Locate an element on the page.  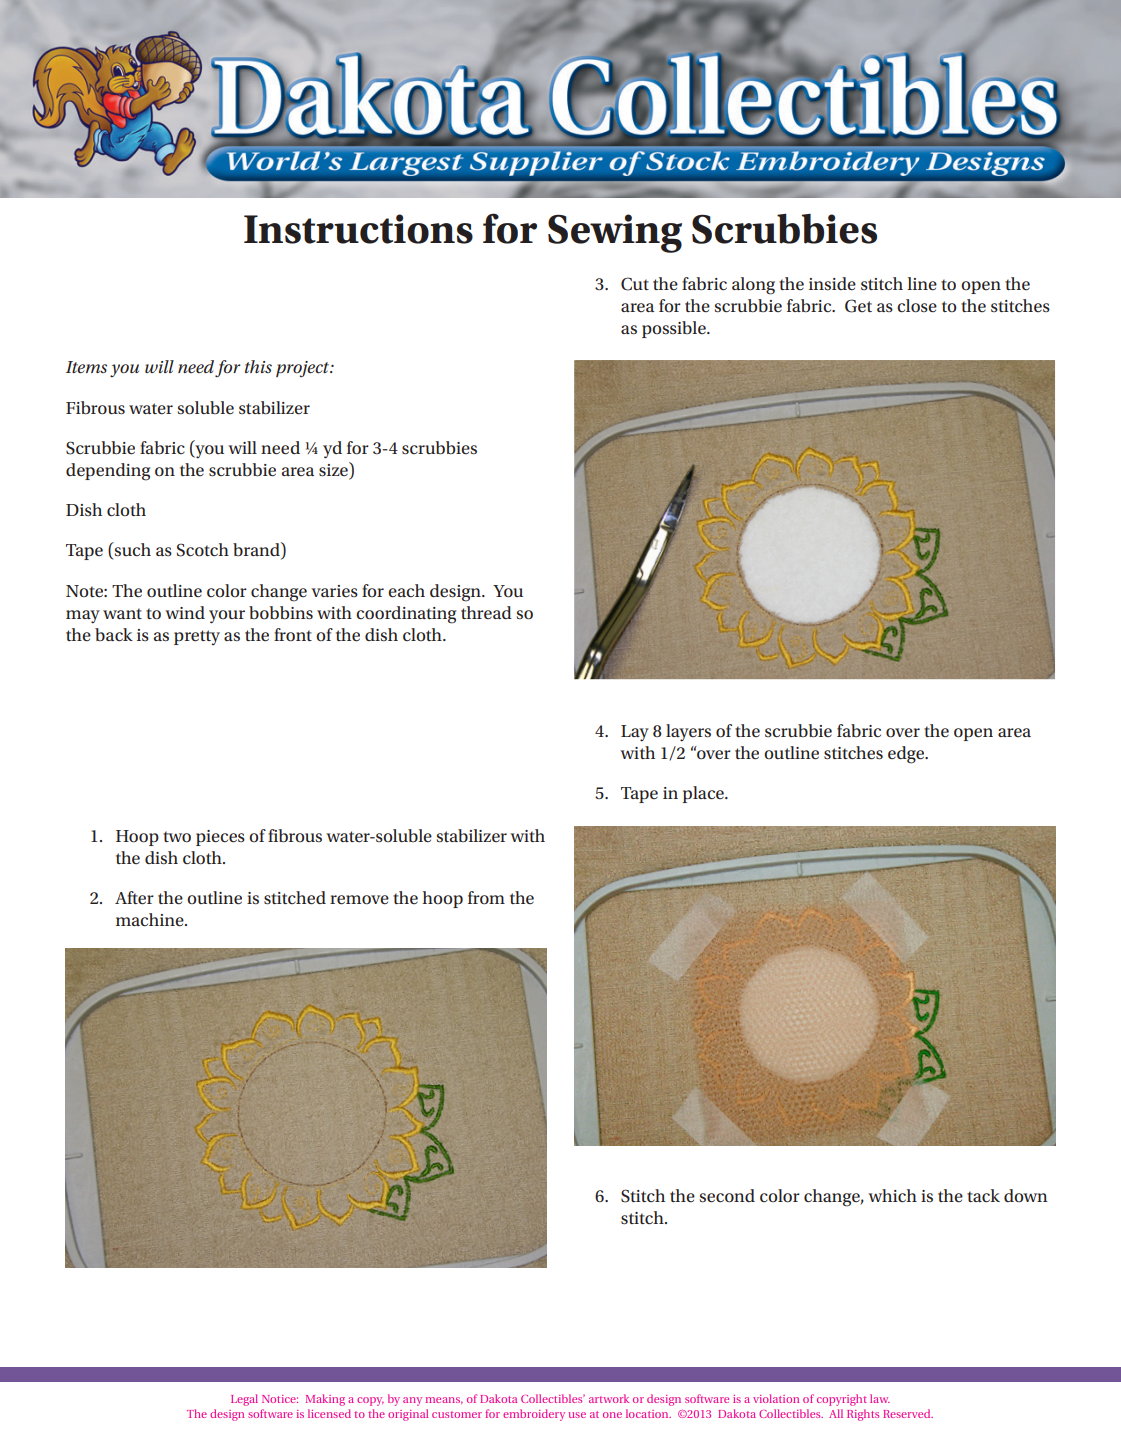
Legal is located at coordinates (244, 1400).
